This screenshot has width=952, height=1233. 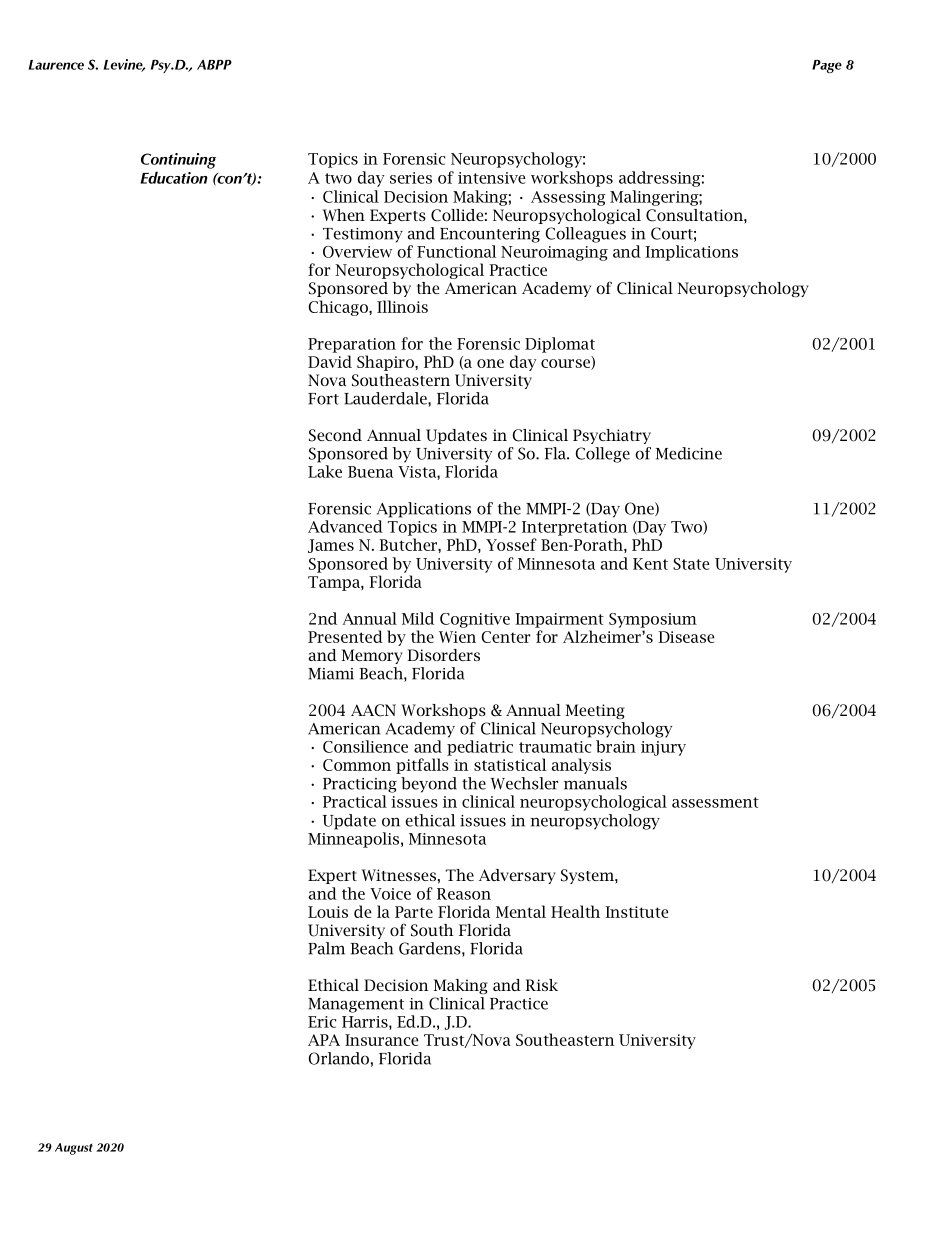 What do you see at coordinates (74, 1149) in the screenshot?
I see `August` at bounding box center [74, 1149].
